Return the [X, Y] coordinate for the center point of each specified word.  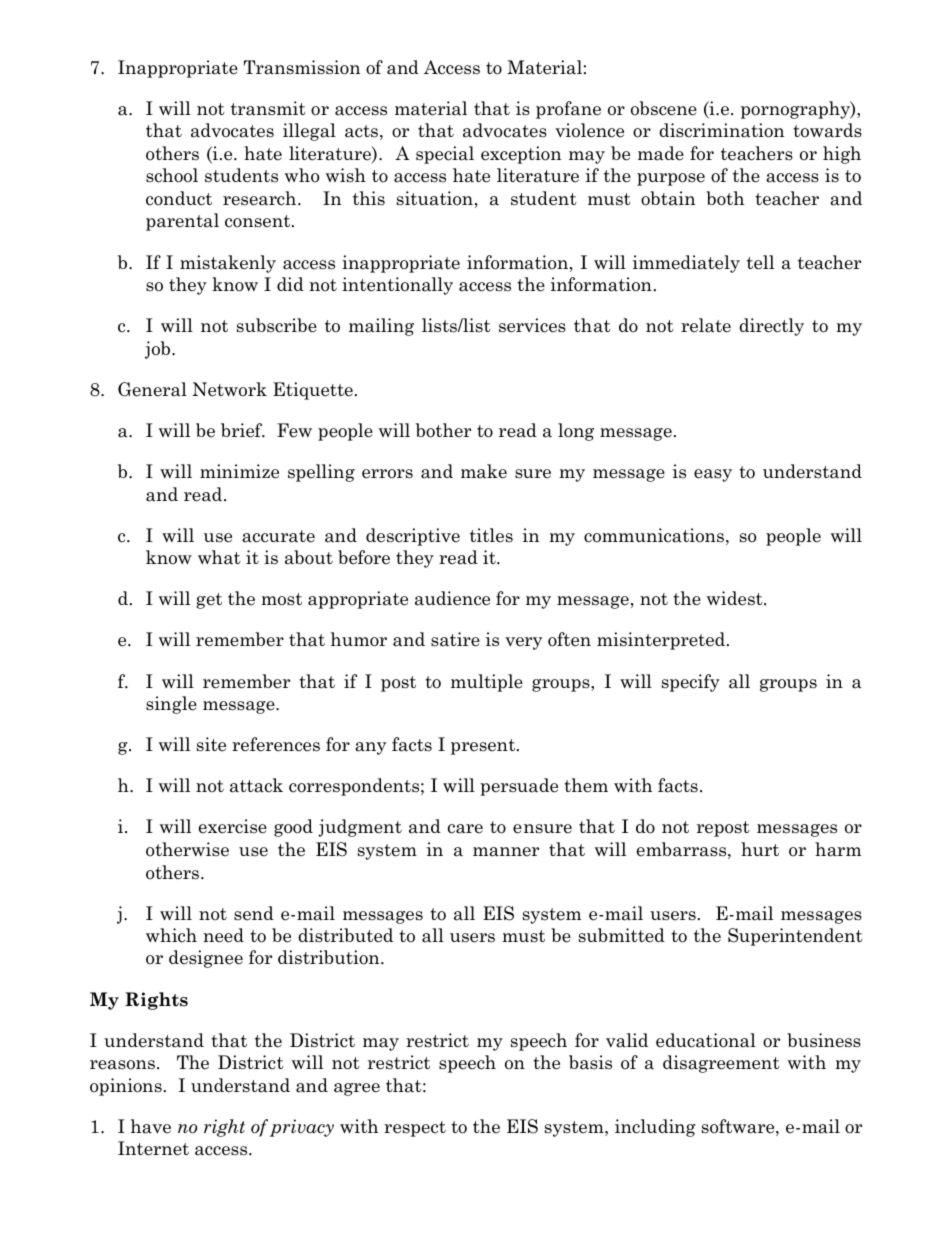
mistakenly [228, 264]
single [171, 705]
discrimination [721, 130]
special [445, 155]
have [151, 1126]
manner [506, 852]
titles [491, 535]
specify [691, 683]
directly [771, 327]
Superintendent [795, 937]
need [223, 935]
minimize [239, 471]
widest [736, 598]
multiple [487, 683]
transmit [268, 108]
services [532, 325]
